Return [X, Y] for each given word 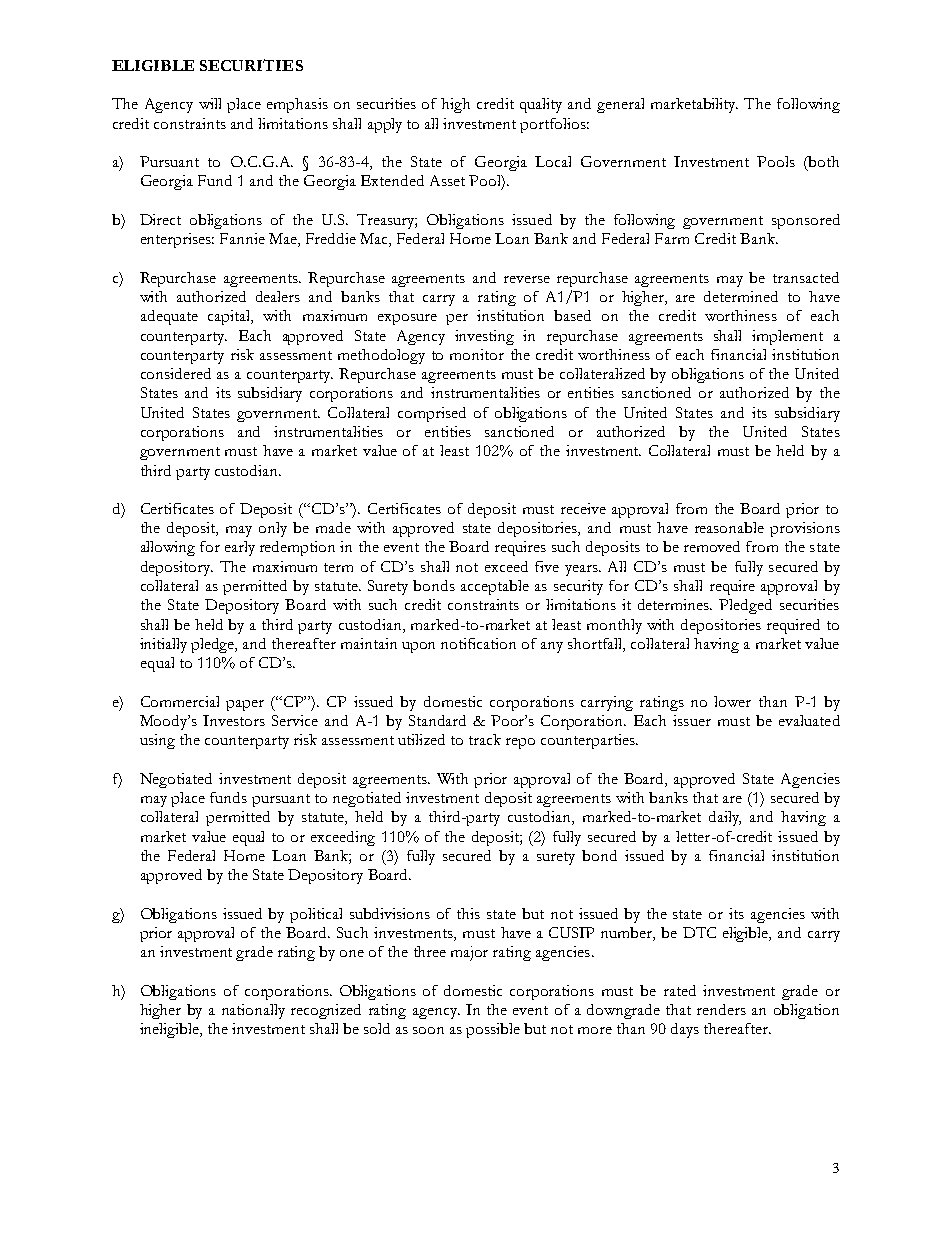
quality [541, 105]
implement [787, 337]
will [210, 103]
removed [712, 546]
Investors [234, 720]
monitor [477, 354]
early [240, 548]
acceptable [495, 587]
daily [725, 818]
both [823, 161]
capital [230, 317]
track [485, 739]
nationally [253, 1011]
